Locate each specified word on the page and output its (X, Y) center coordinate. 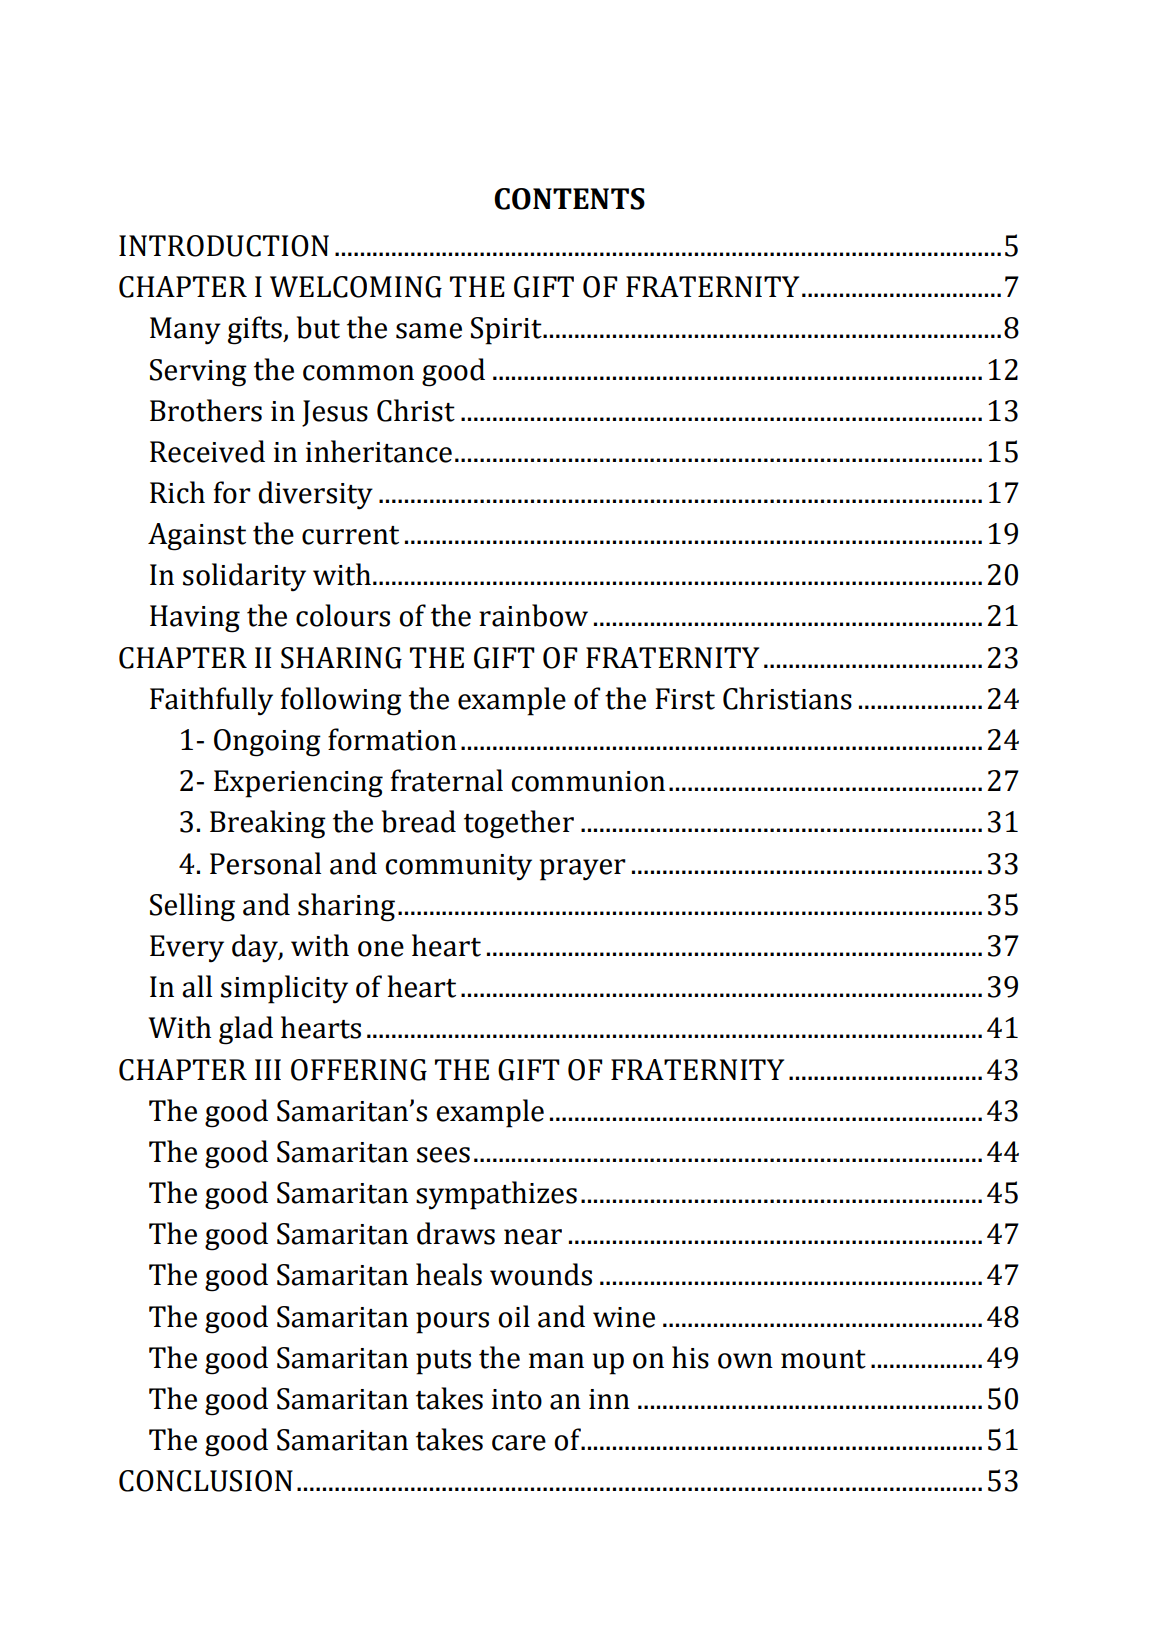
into (517, 1399)
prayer (583, 870)
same (429, 331)
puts (443, 1362)
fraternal (447, 780)
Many (185, 331)
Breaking (268, 824)
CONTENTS (569, 199)
